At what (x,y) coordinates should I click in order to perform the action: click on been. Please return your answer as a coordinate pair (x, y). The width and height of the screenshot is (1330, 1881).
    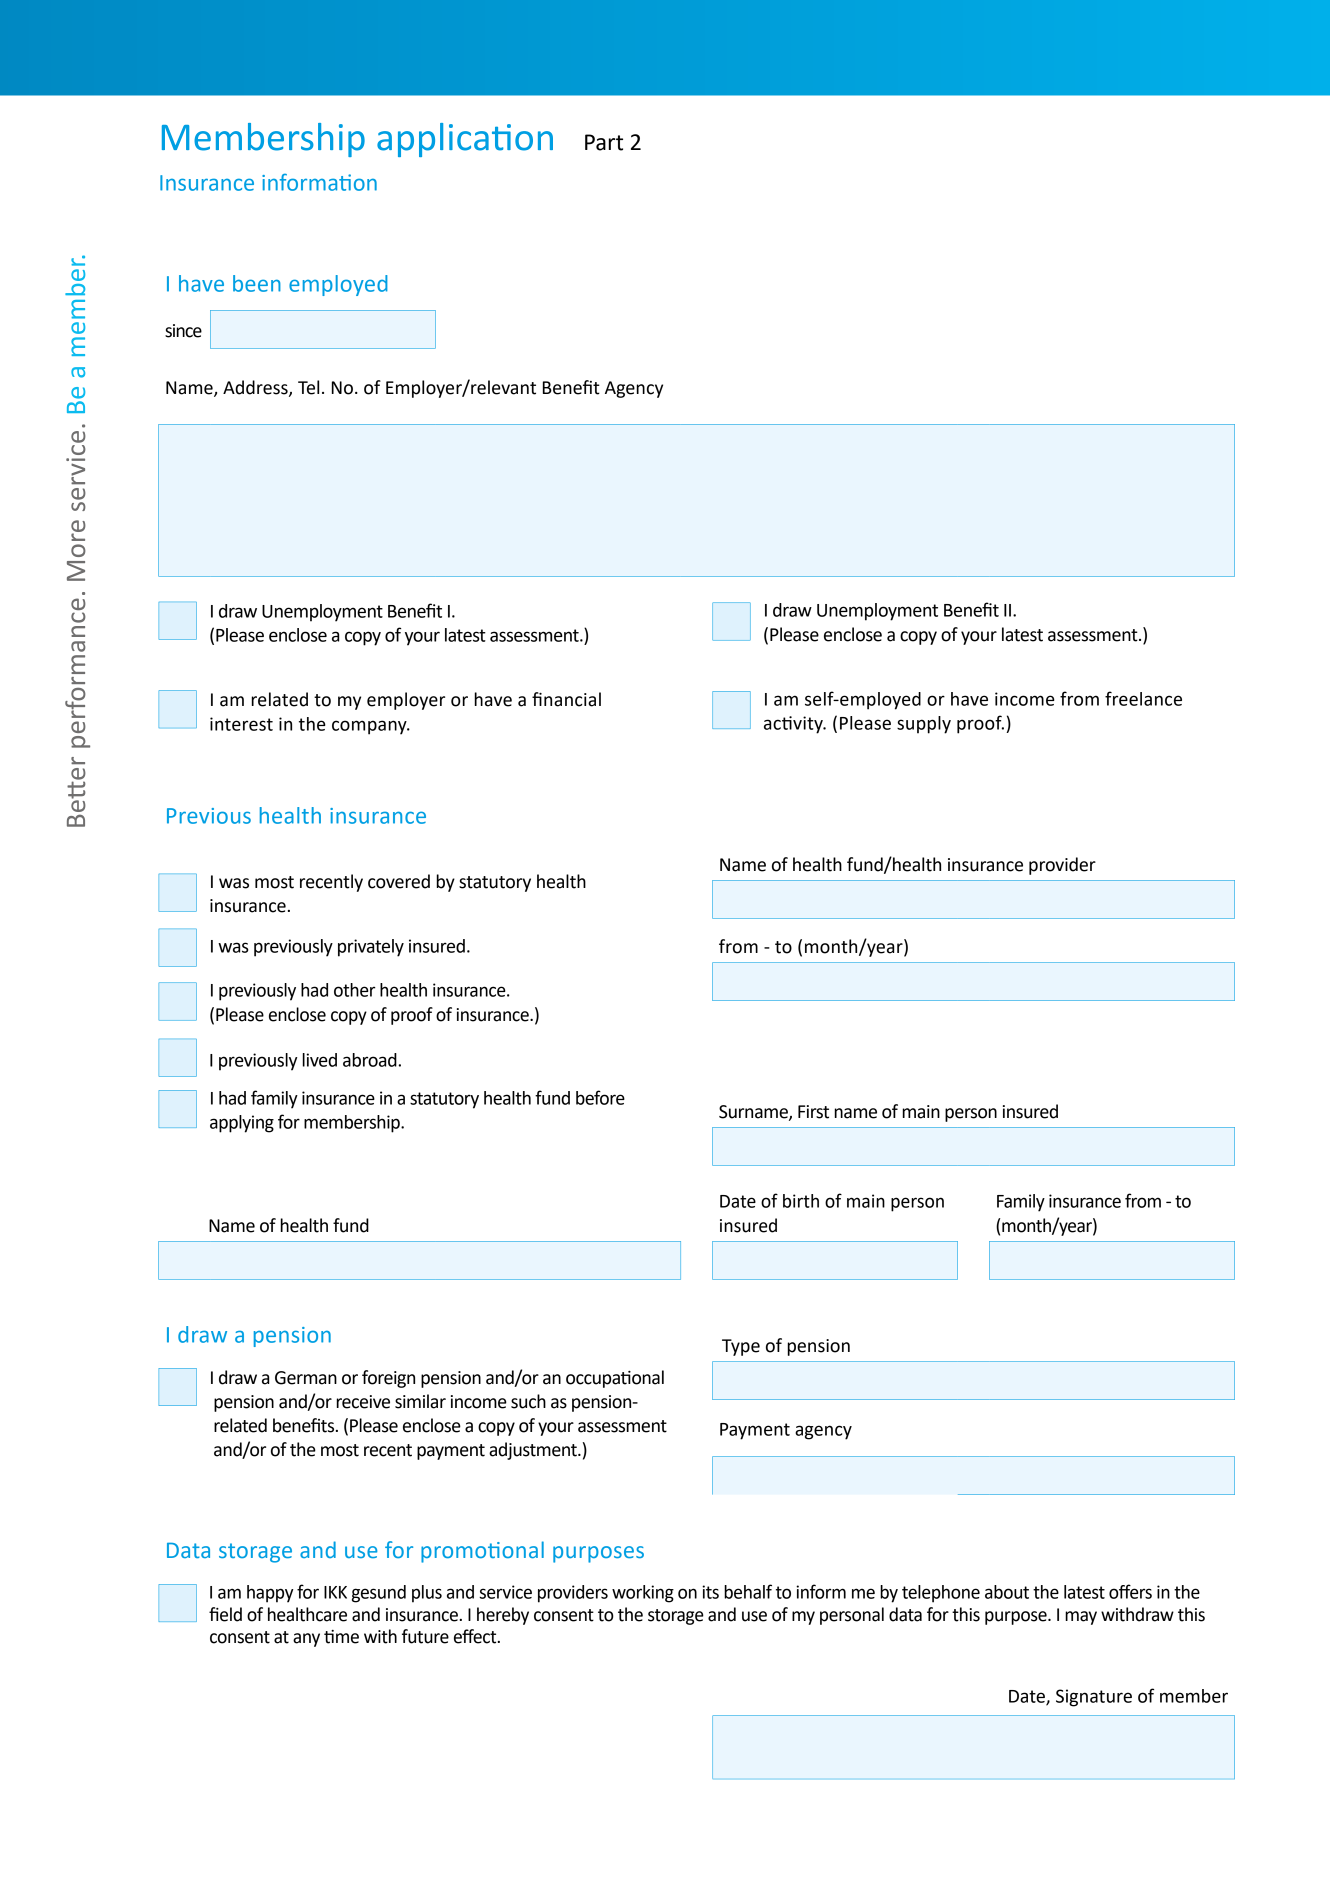
    Looking at the image, I should click on (257, 283).
